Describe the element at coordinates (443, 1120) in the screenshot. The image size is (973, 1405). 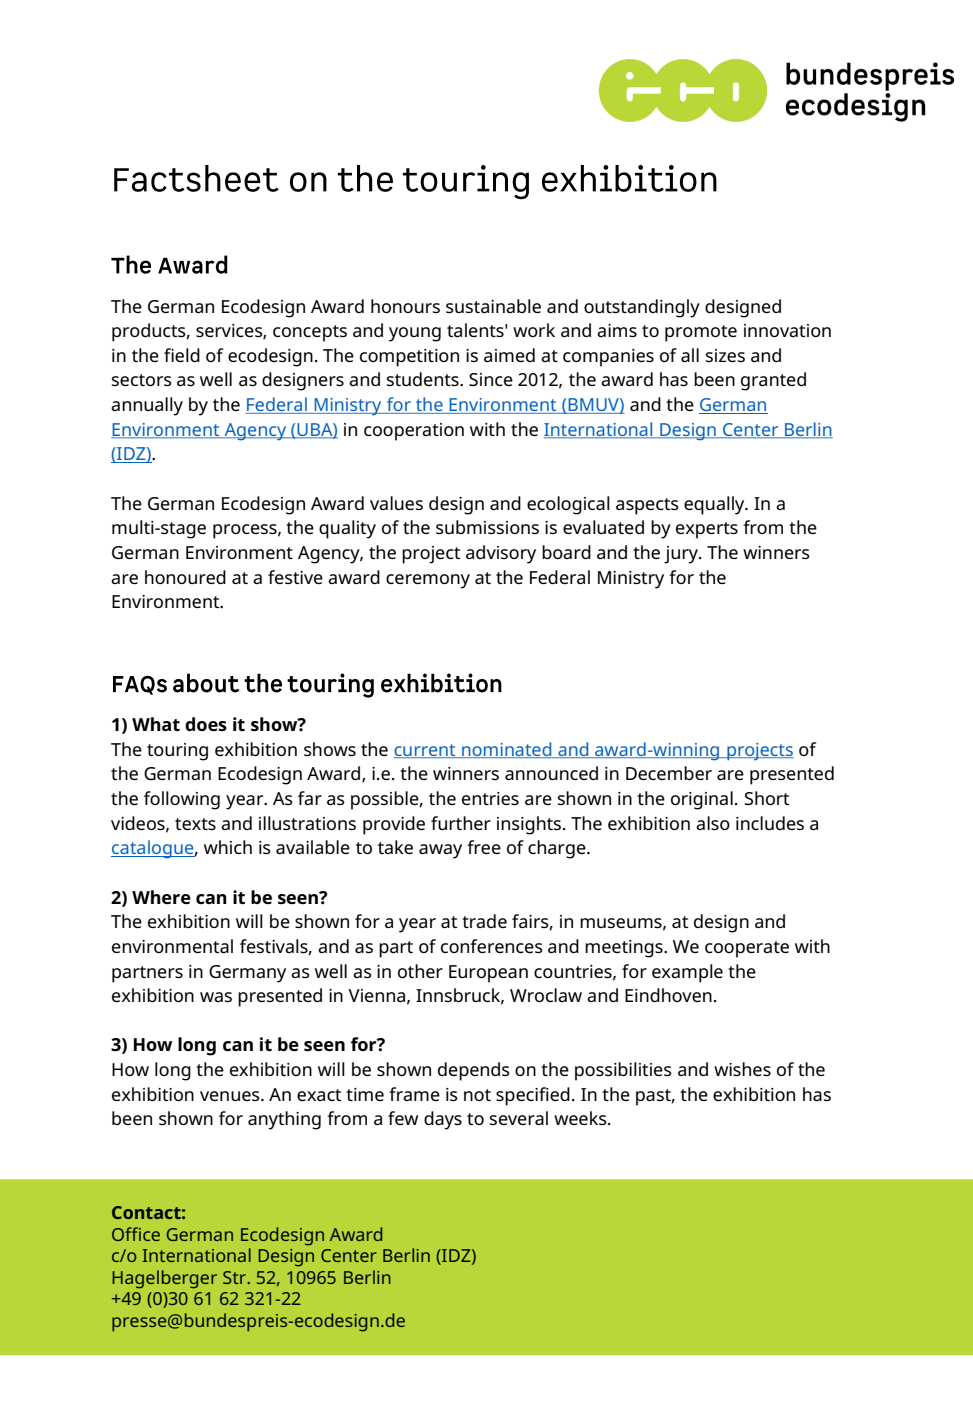
I see `days` at that location.
